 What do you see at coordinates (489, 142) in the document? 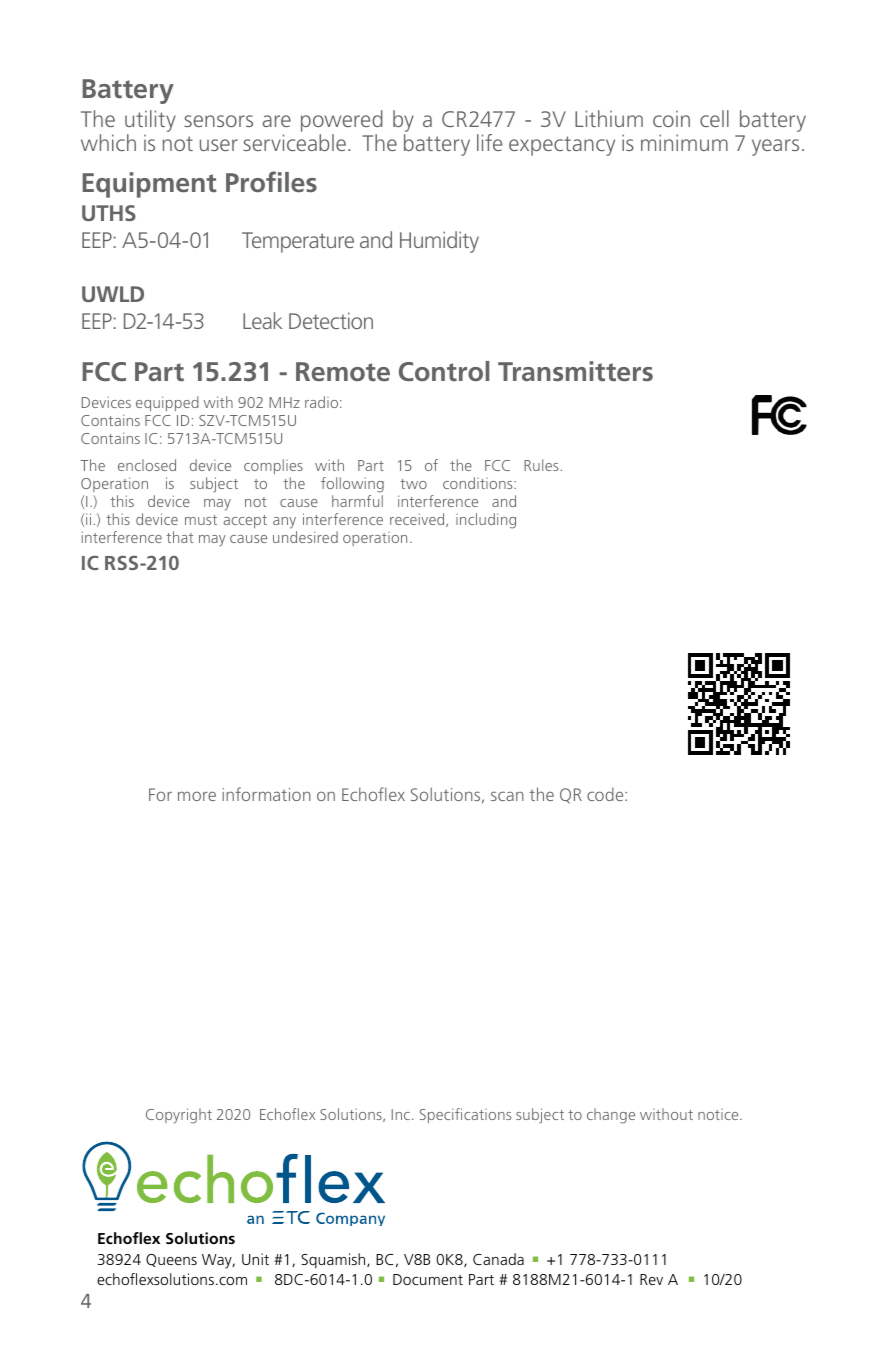
I see `life` at bounding box center [489, 142].
